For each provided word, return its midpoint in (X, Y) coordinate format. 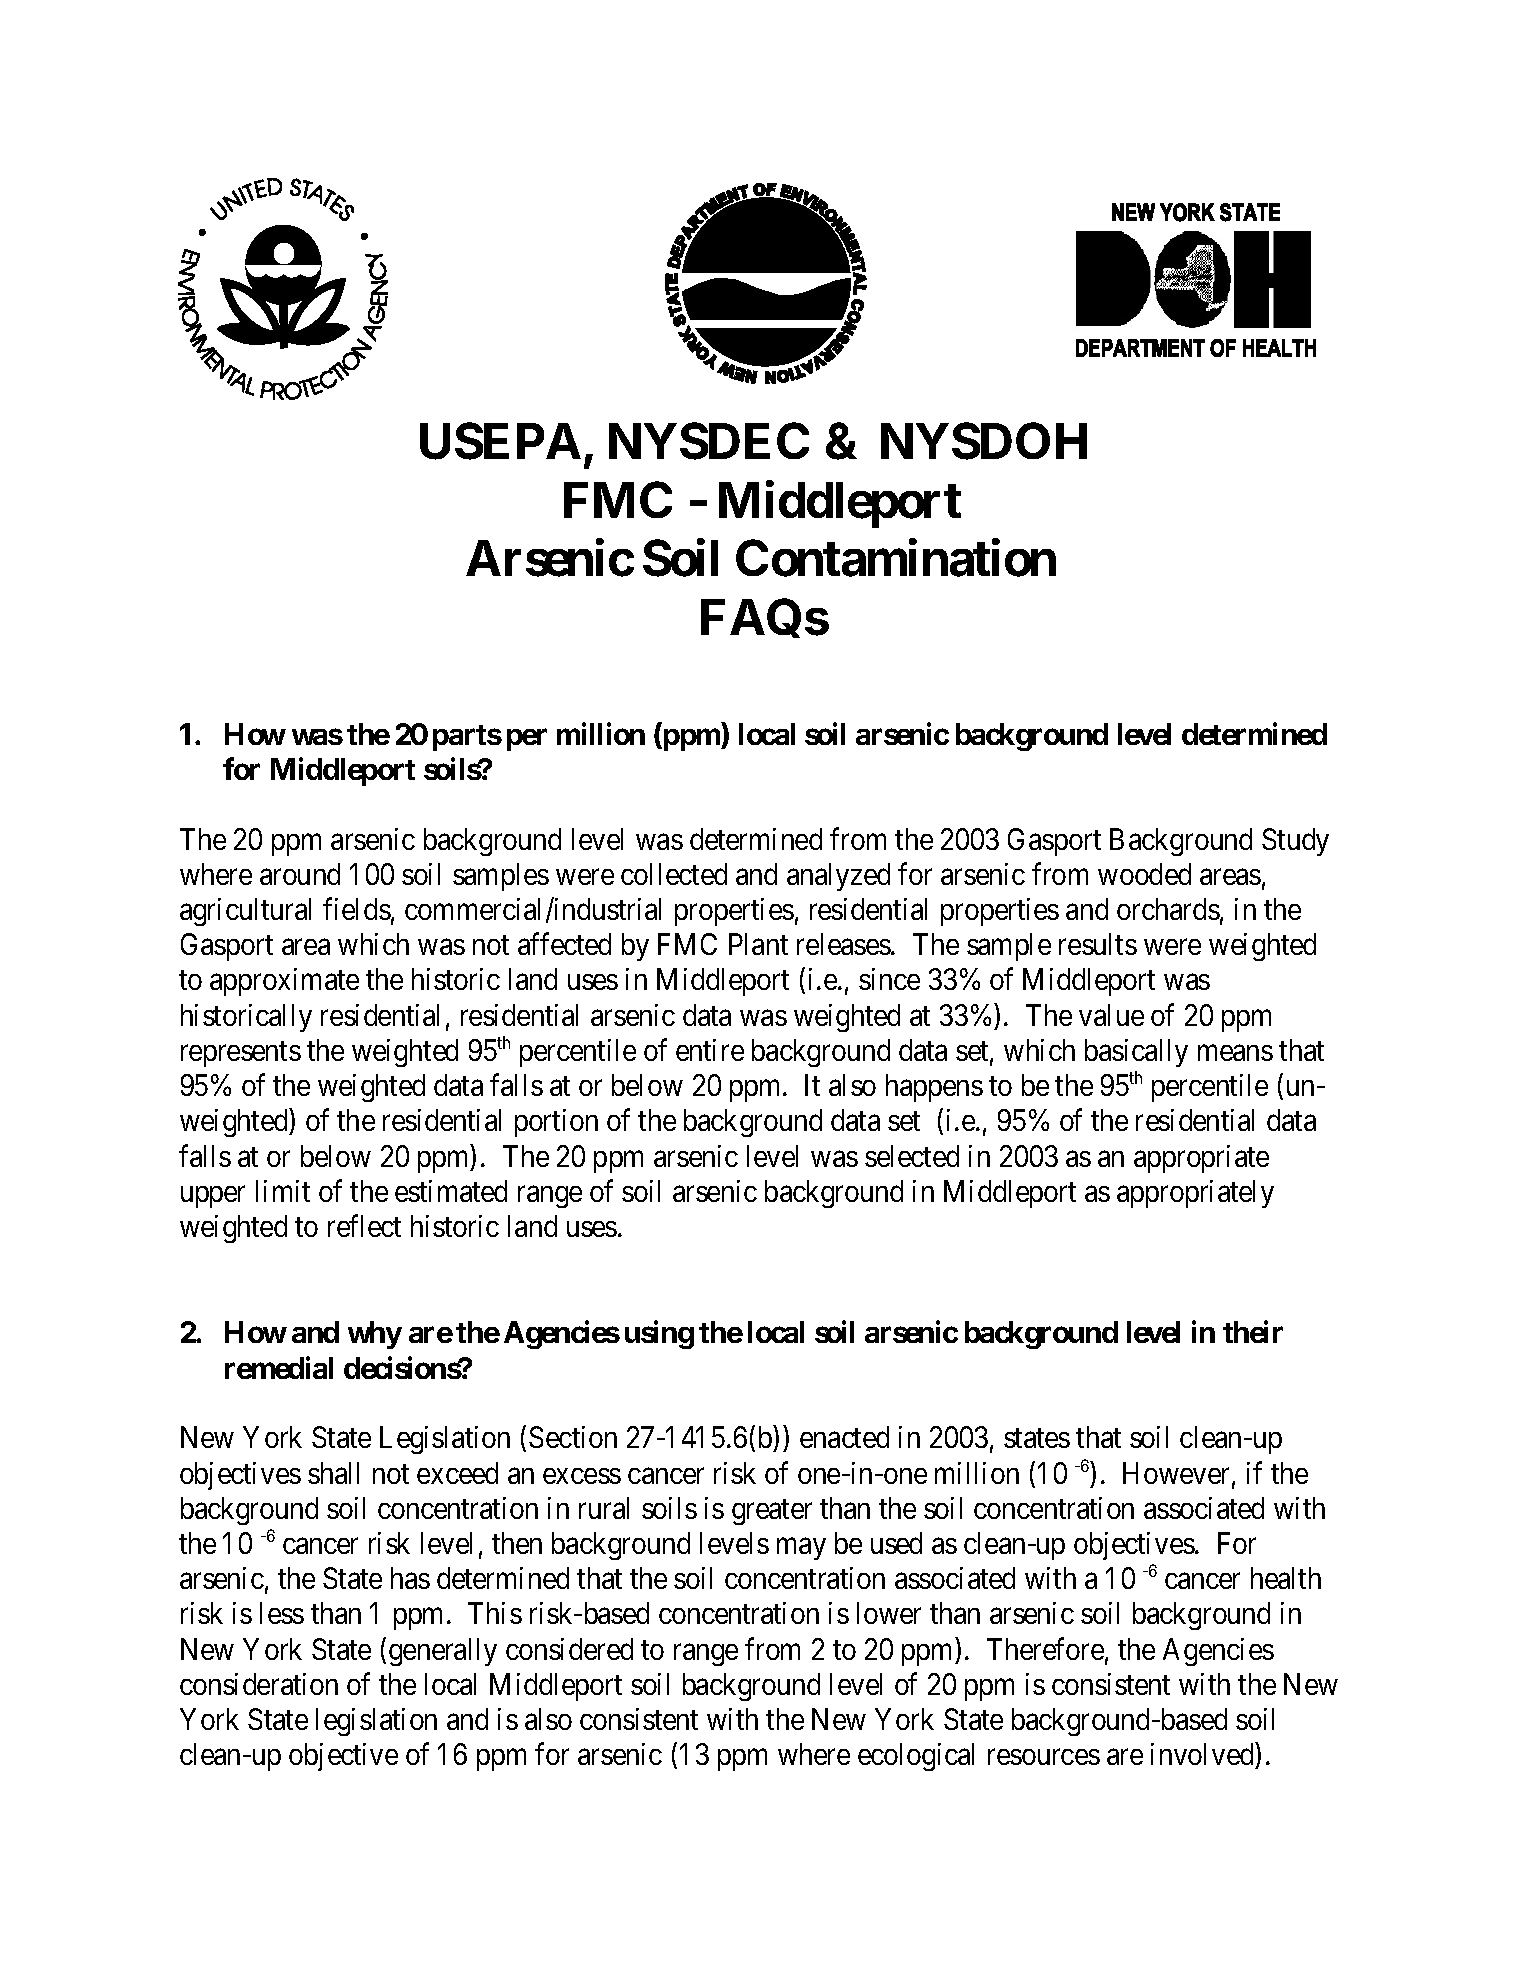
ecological (916, 1757)
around (300, 874)
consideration (259, 1684)
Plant (758, 944)
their (1253, 1332)
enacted (844, 1437)
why (375, 1335)
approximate (284, 982)
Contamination (896, 558)
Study (1295, 842)
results (1098, 944)
